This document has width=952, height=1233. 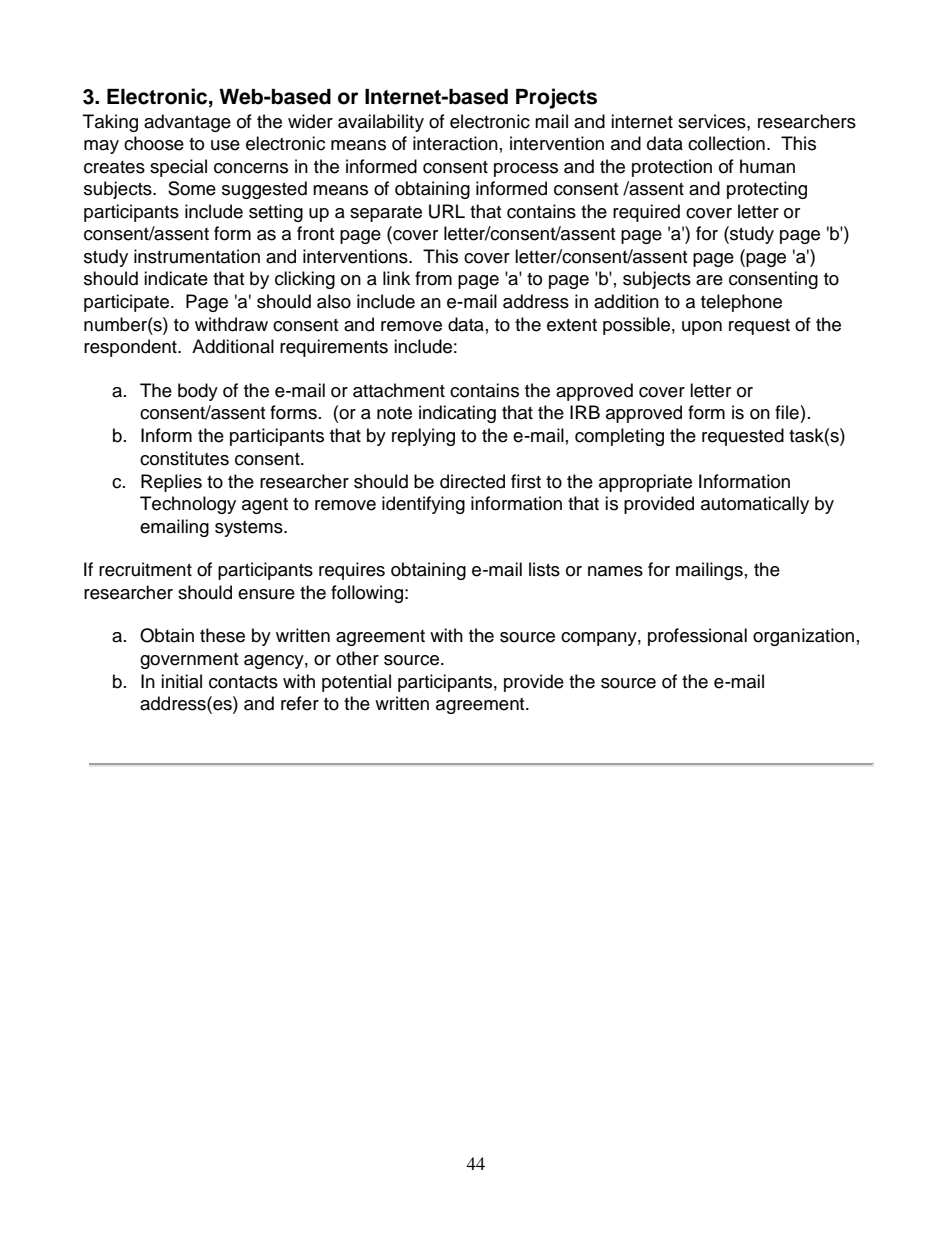 What do you see at coordinates (356, 683) in the document?
I see `potential` at bounding box center [356, 683].
